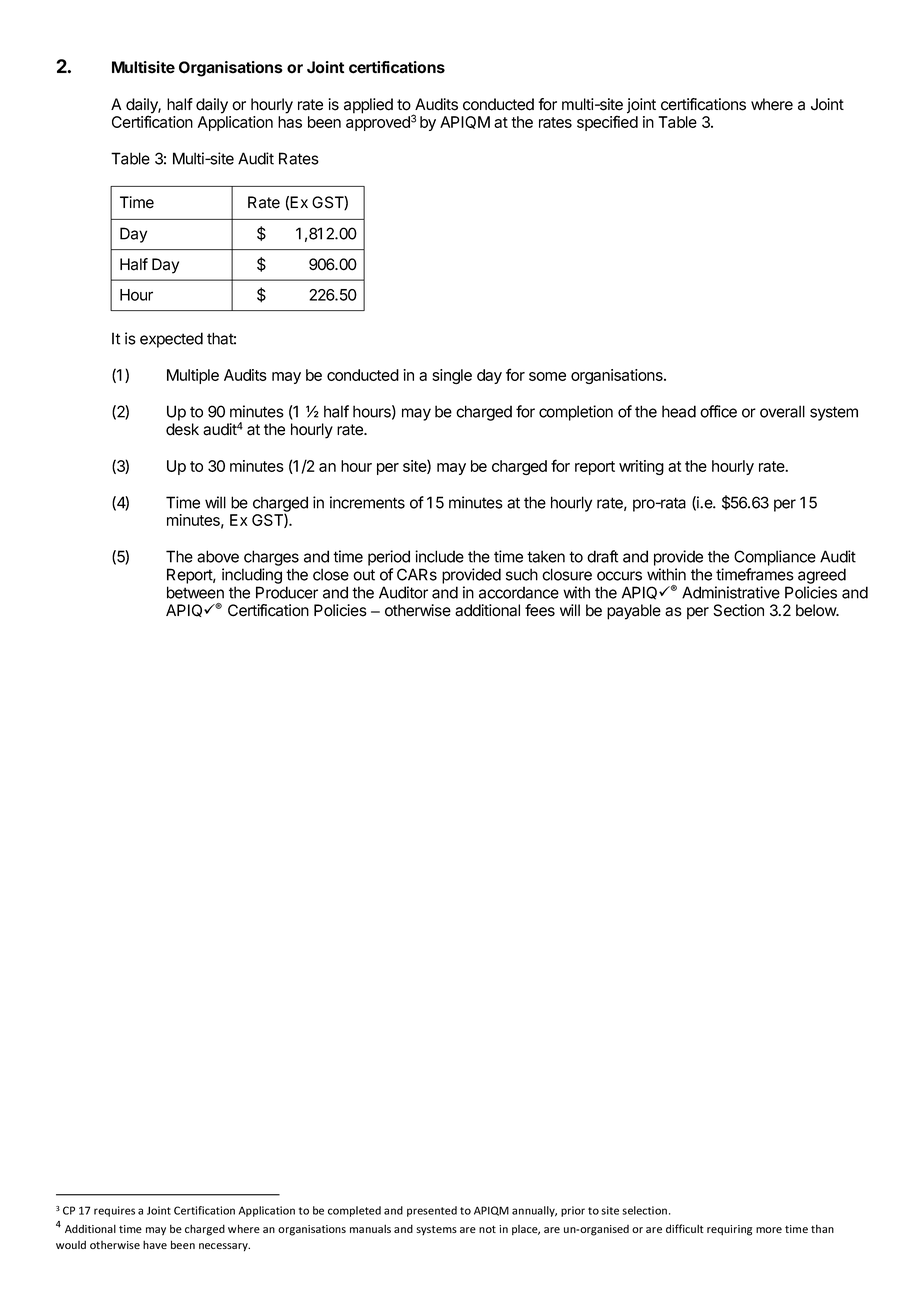 The width and height of the screenshot is (924, 1308). I want to click on fees, so click(540, 610).
